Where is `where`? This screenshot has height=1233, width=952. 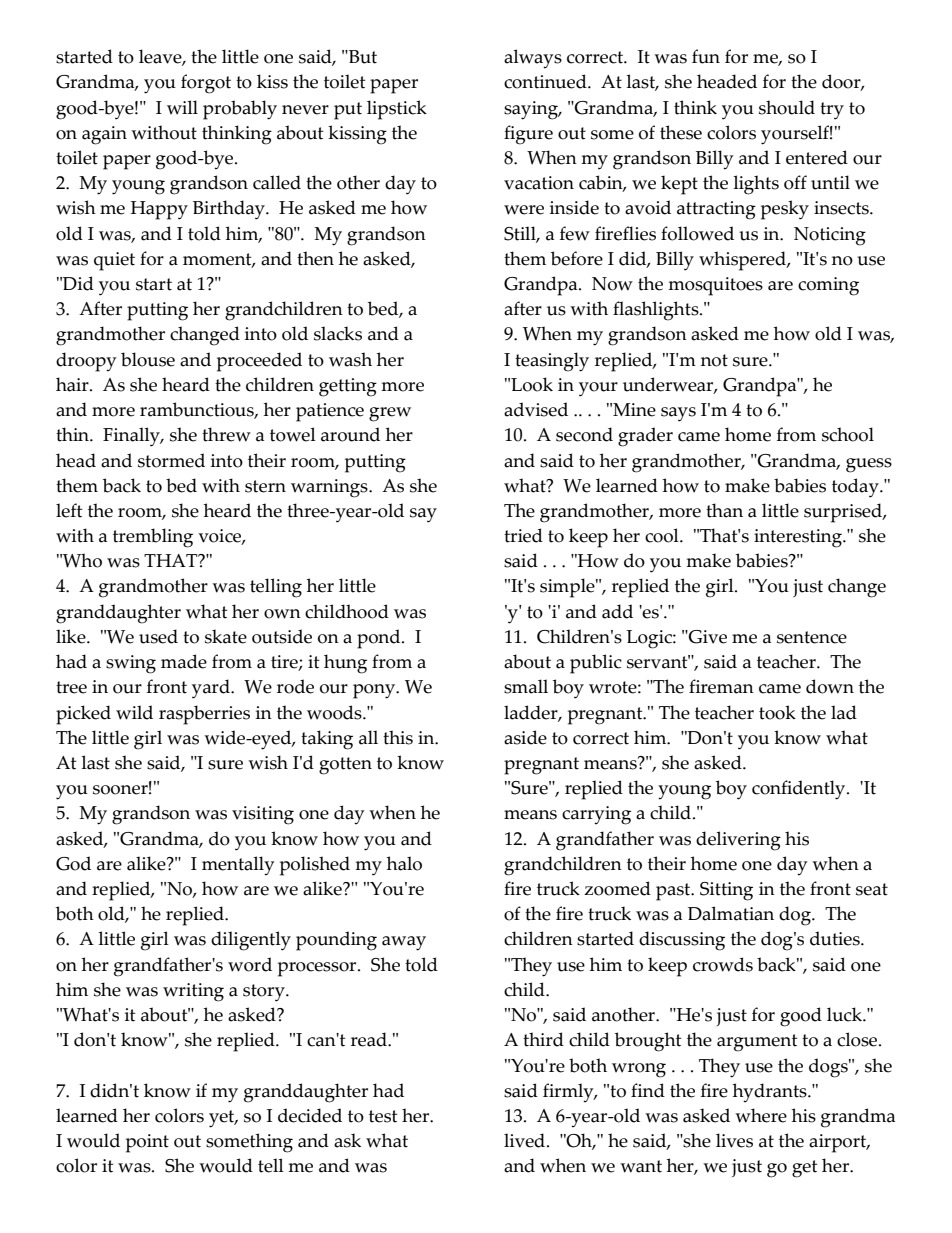 where is located at coordinates (761, 1115).
